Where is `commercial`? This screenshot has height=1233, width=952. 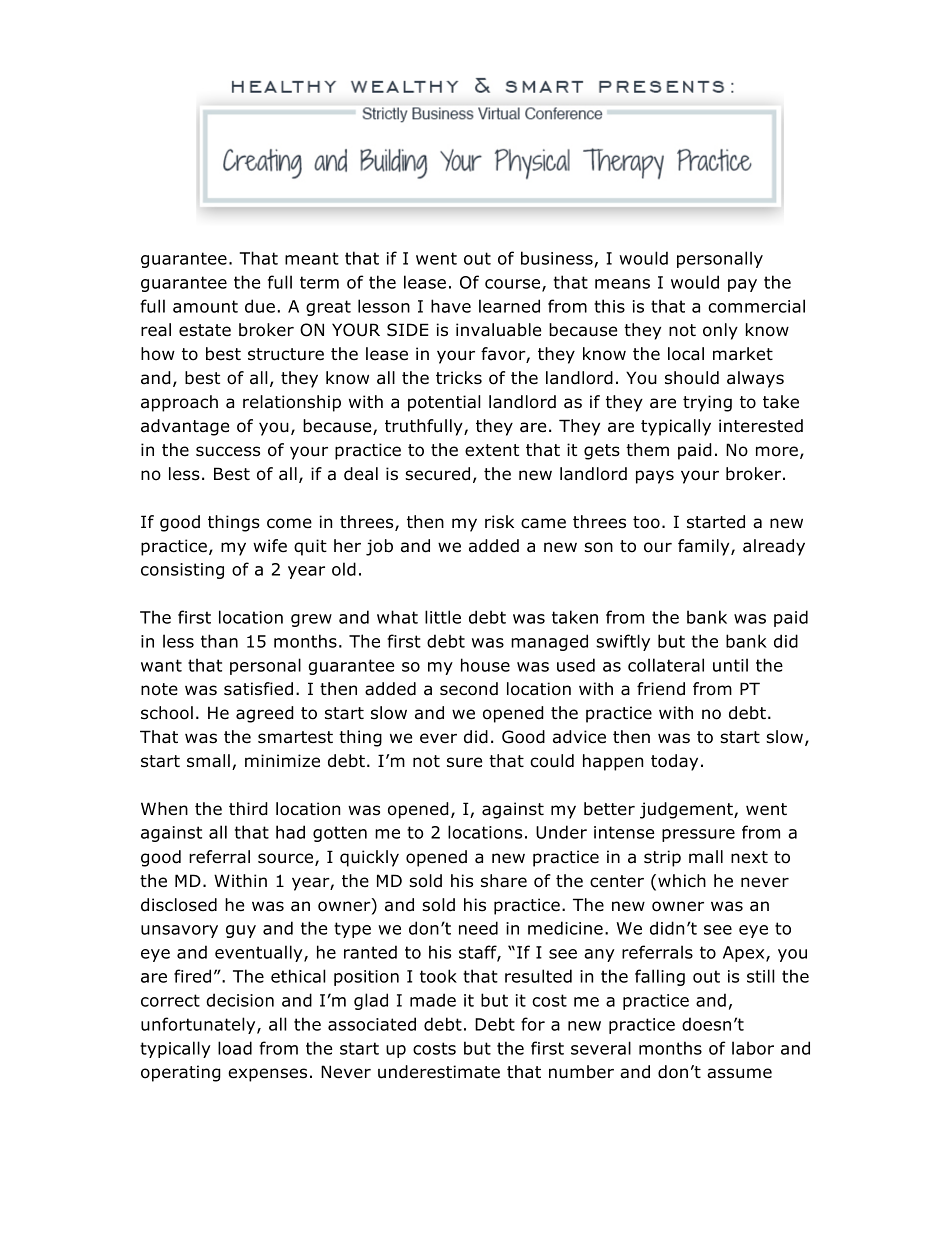
commercial is located at coordinates (756, 306).
